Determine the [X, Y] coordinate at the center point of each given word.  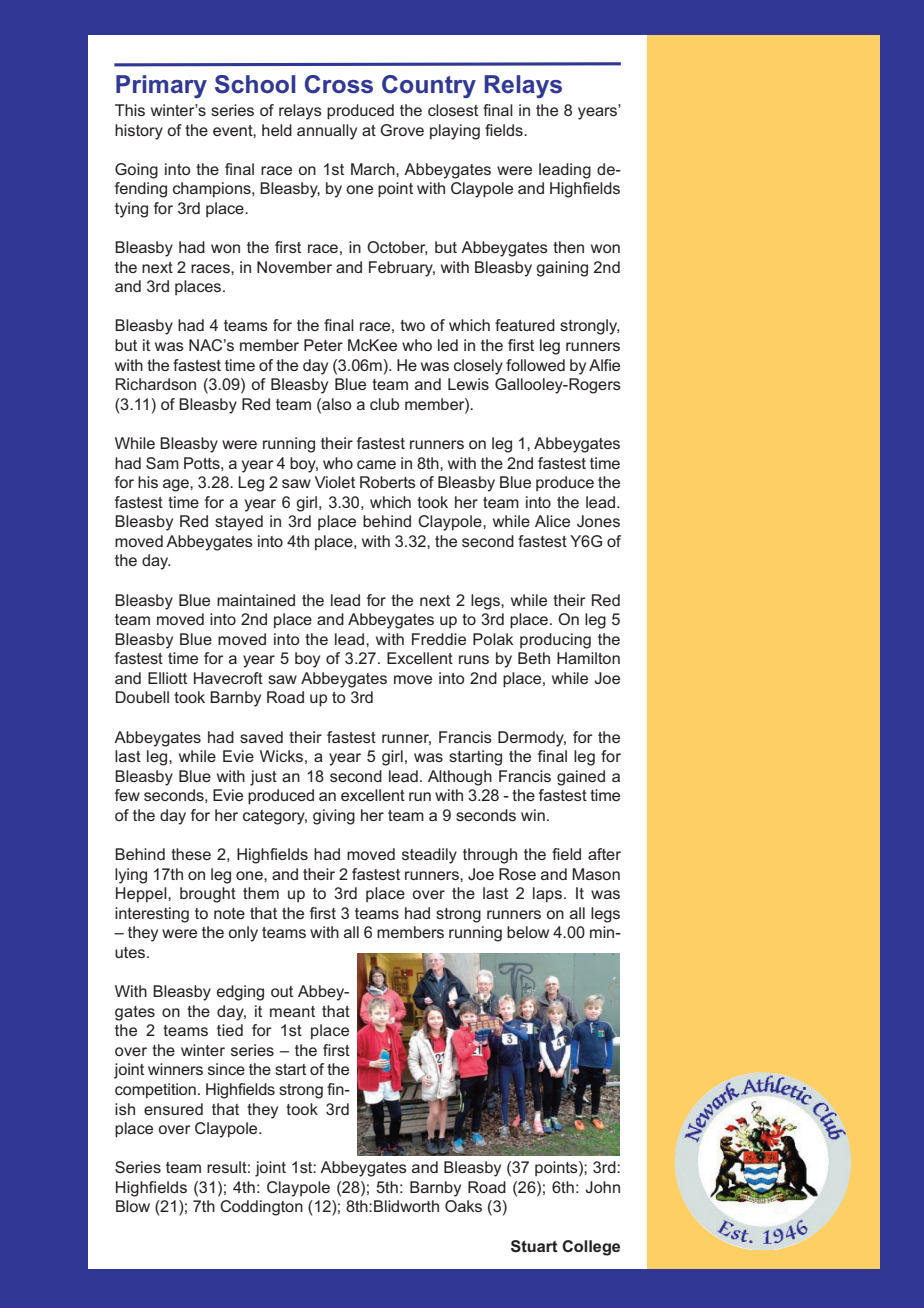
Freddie [439, 639]
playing [455, 132]
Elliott [167, 678]
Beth [534, 658]
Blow [133, 1206]
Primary [161, 86]
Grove [402, 130]
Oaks [463, 1206]
